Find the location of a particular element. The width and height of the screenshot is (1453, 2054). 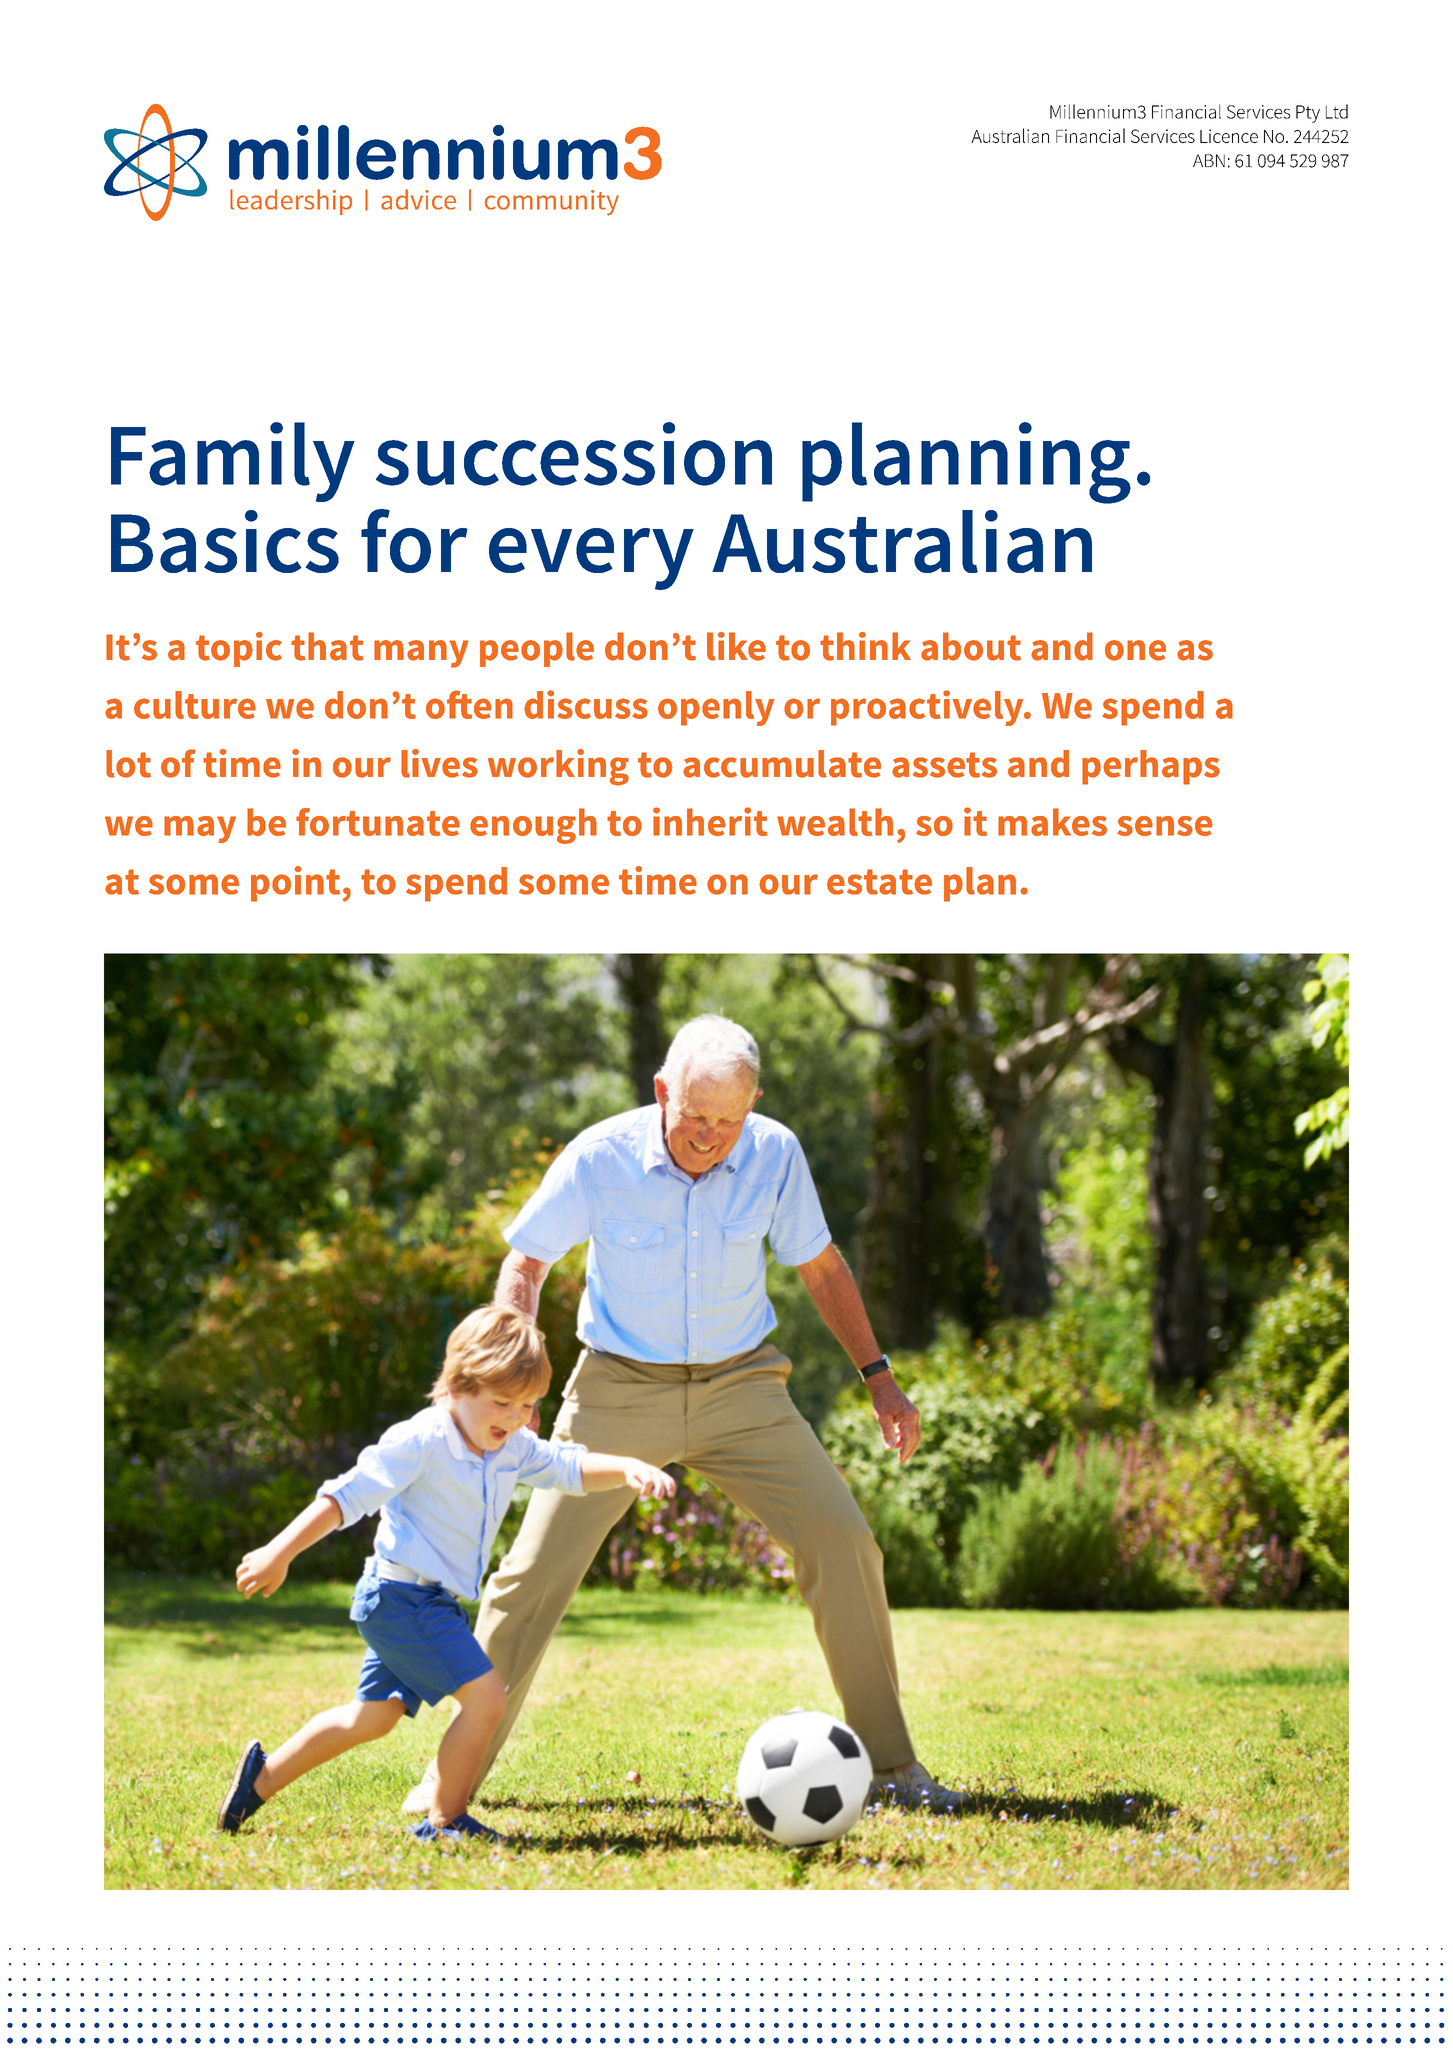

Basics is located at coordinates (225, 541).
